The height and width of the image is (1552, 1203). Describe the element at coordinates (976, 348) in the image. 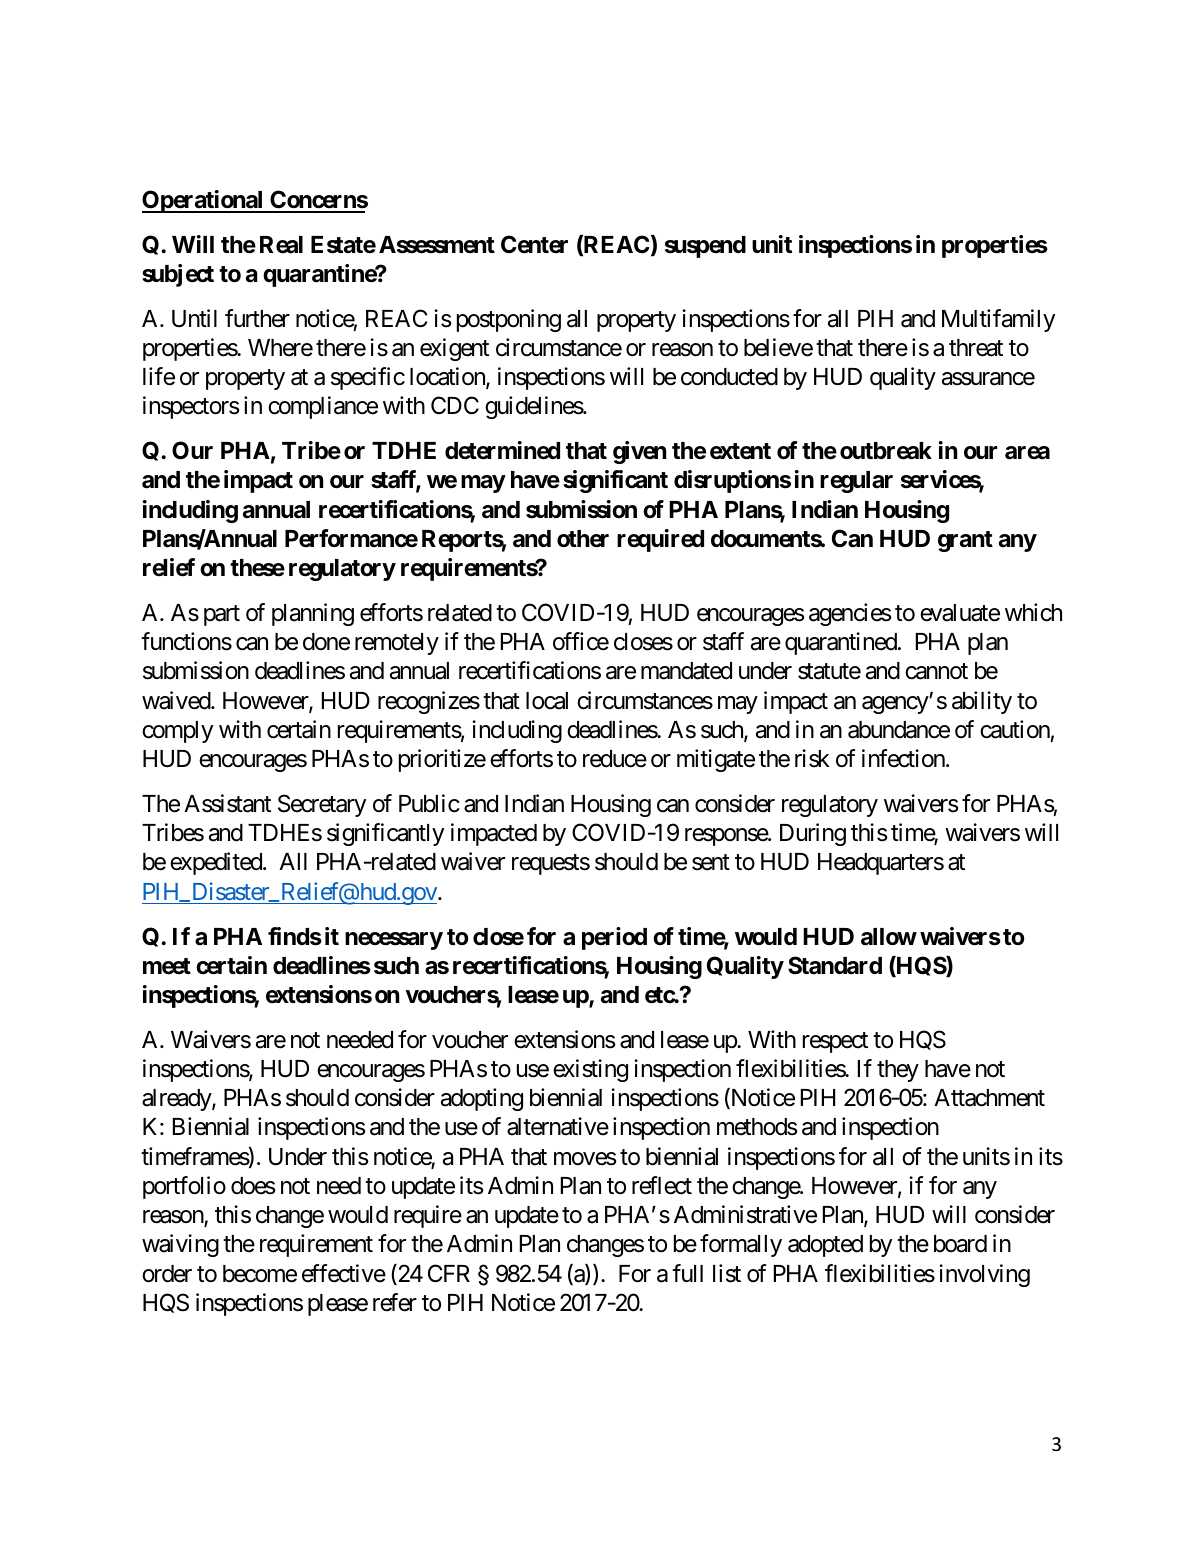

I see `threat` at that location.
